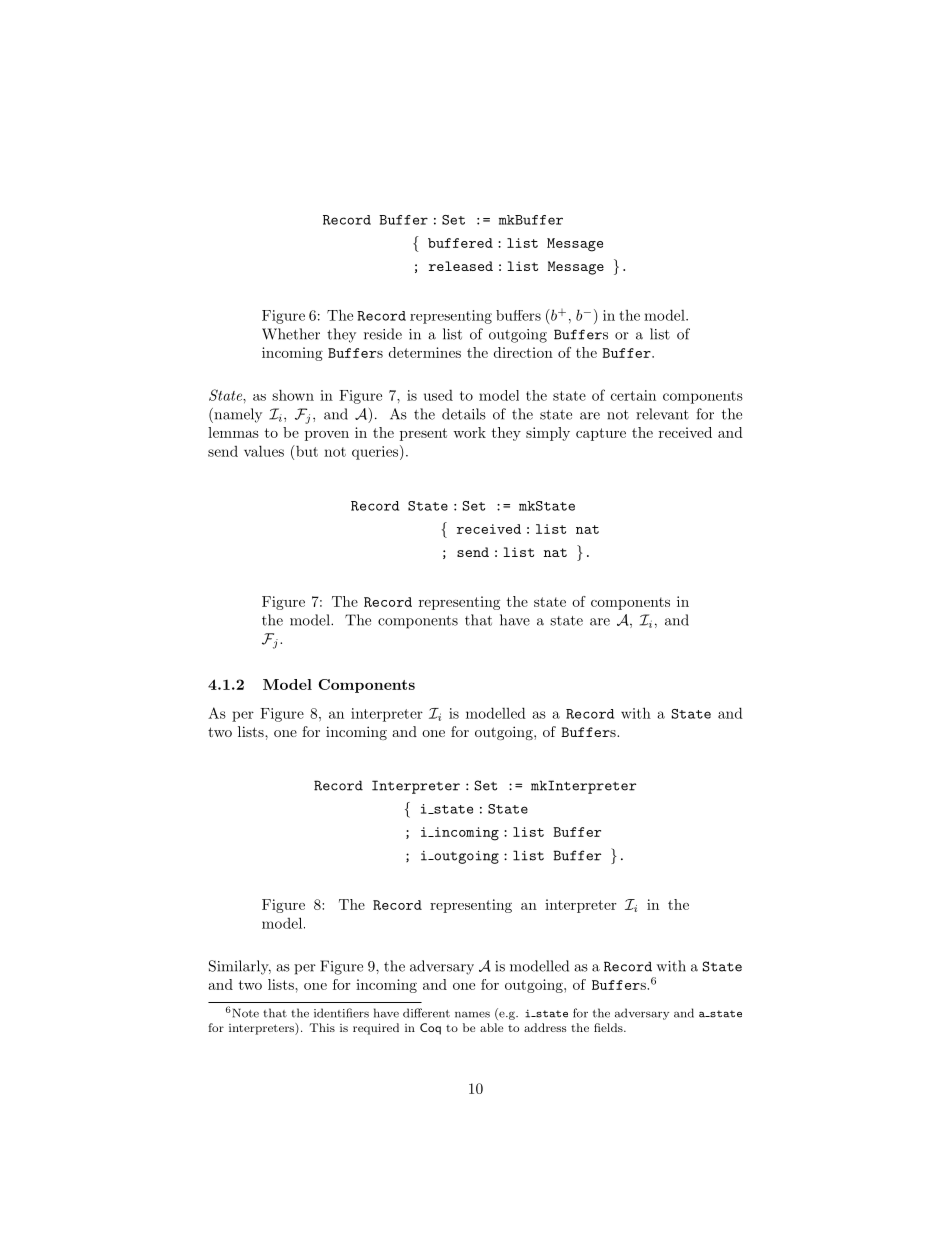 This screenshot has height=1233, width=952. I want to click on different, so click(426, 1013).
